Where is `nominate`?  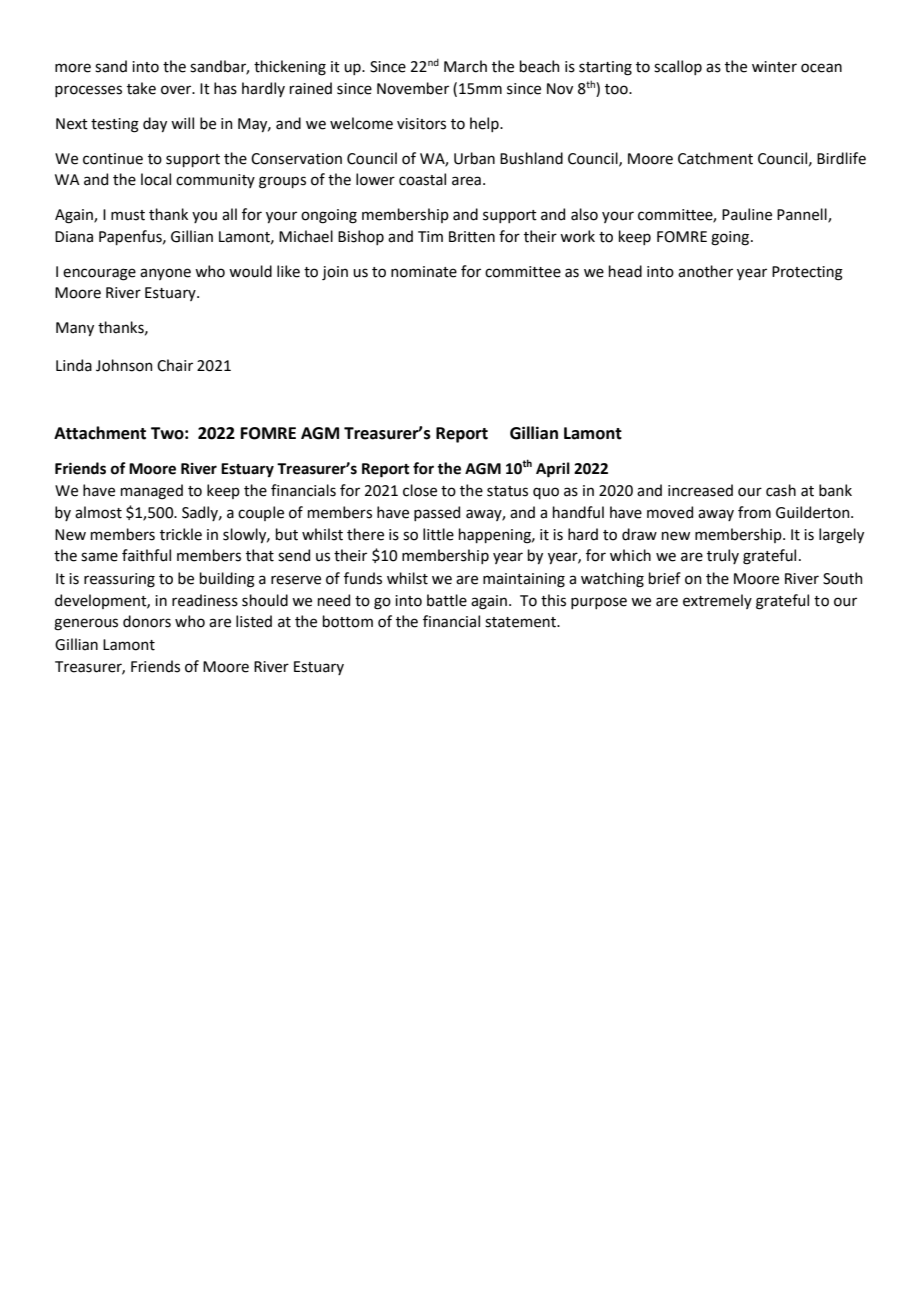 nominate is located at coordinates (424, 272).
